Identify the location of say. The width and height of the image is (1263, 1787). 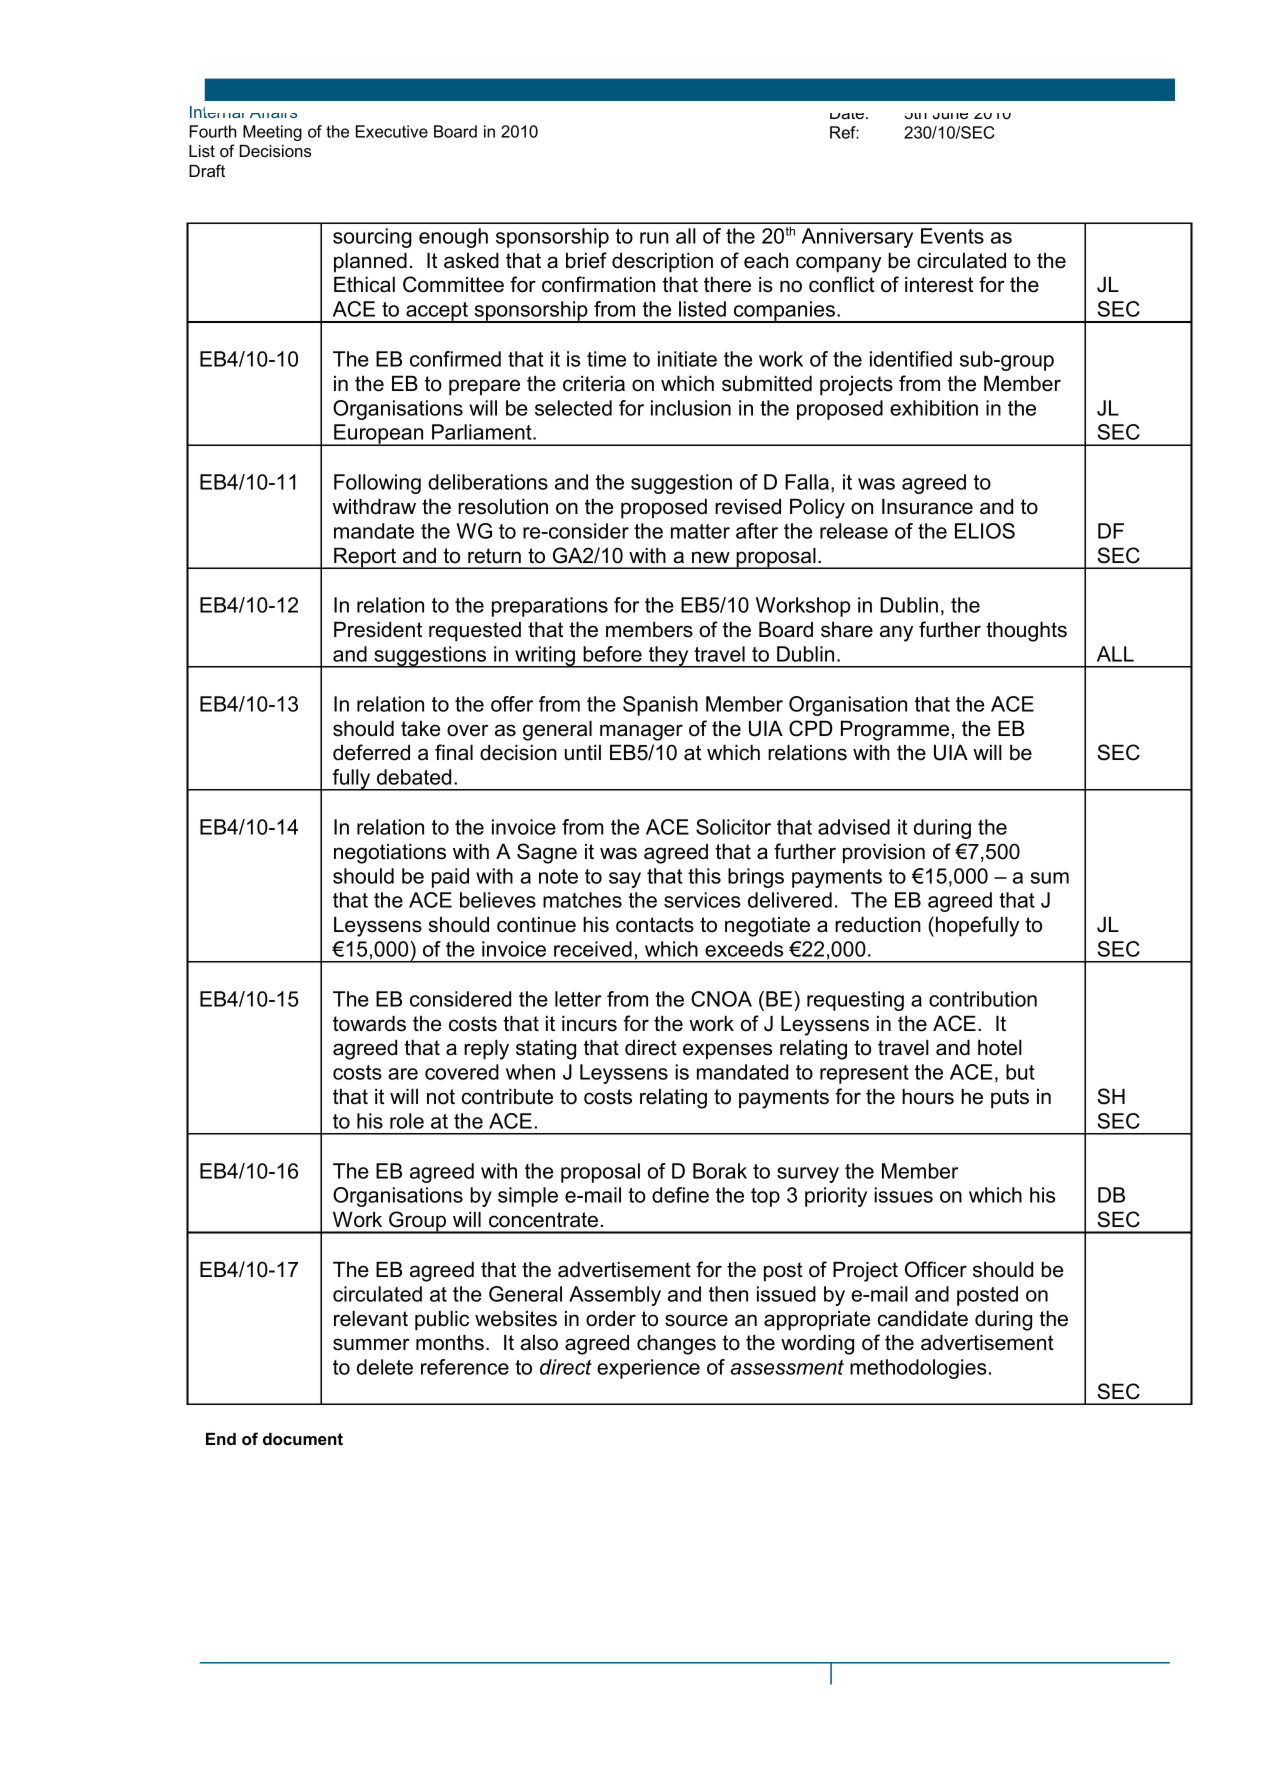
(625, 880).
